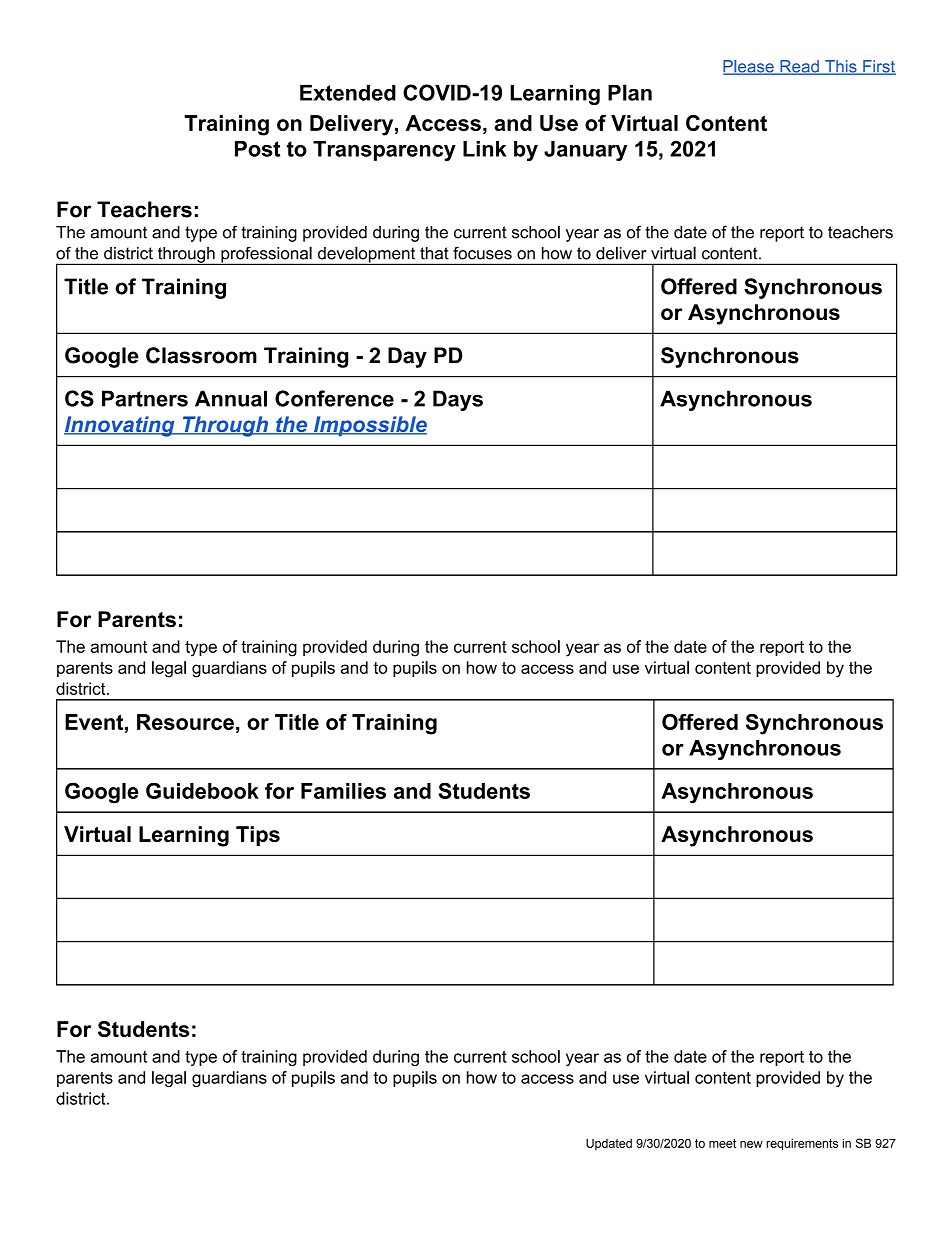  What do you see at coordinates (202, 790) in the screenshot?
I see `Guidebook` at bounding box center [202, 790].
